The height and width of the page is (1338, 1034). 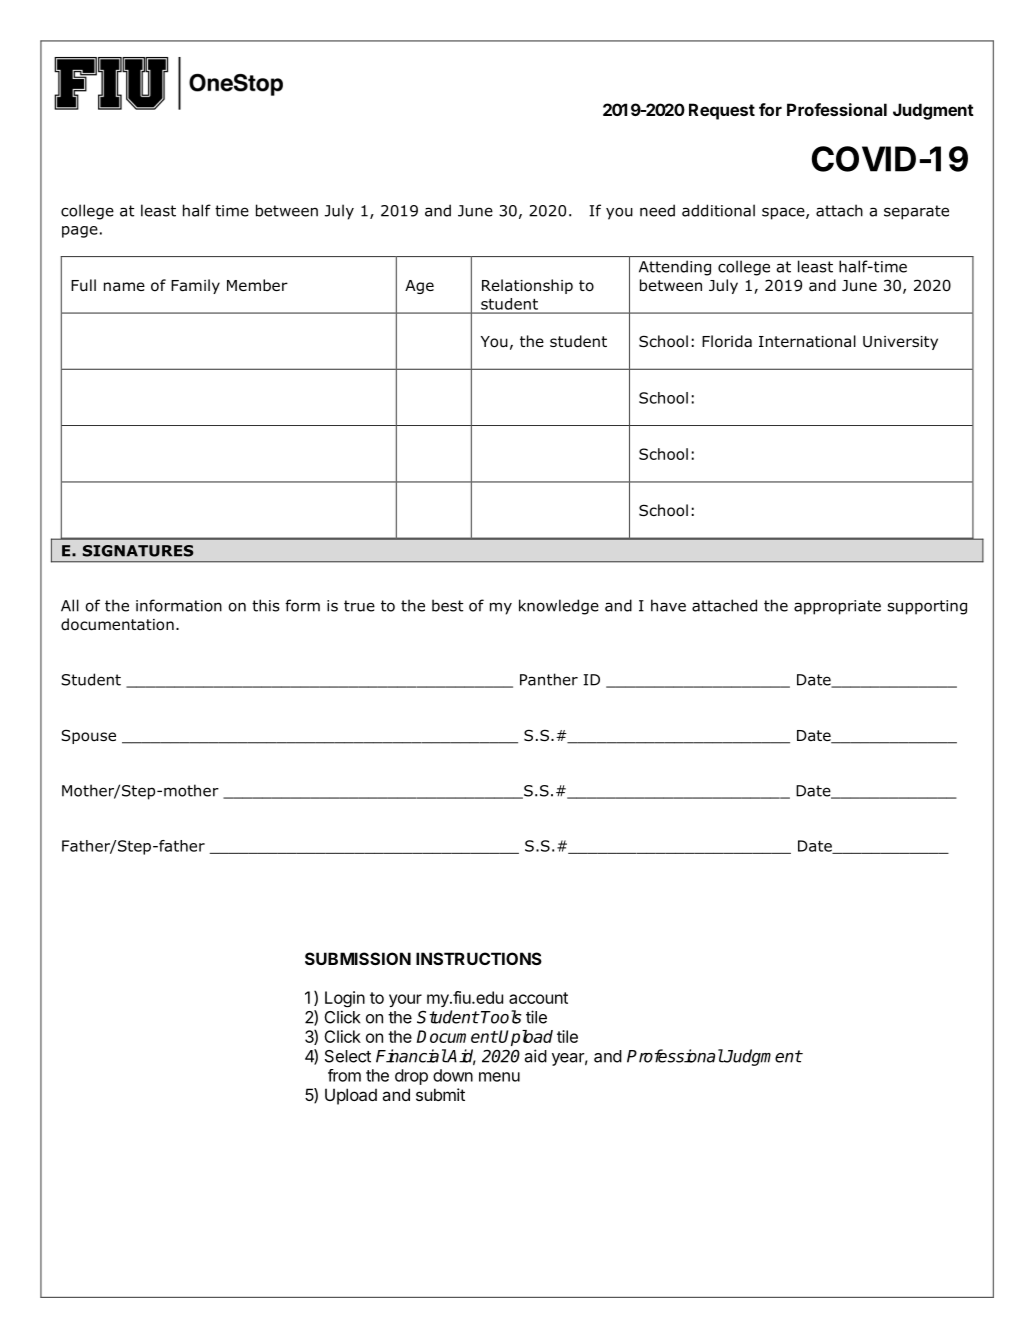 What do you see at coordinates (344, 1075) in the page?
I see `from` at bounding box center [344, 1075].
